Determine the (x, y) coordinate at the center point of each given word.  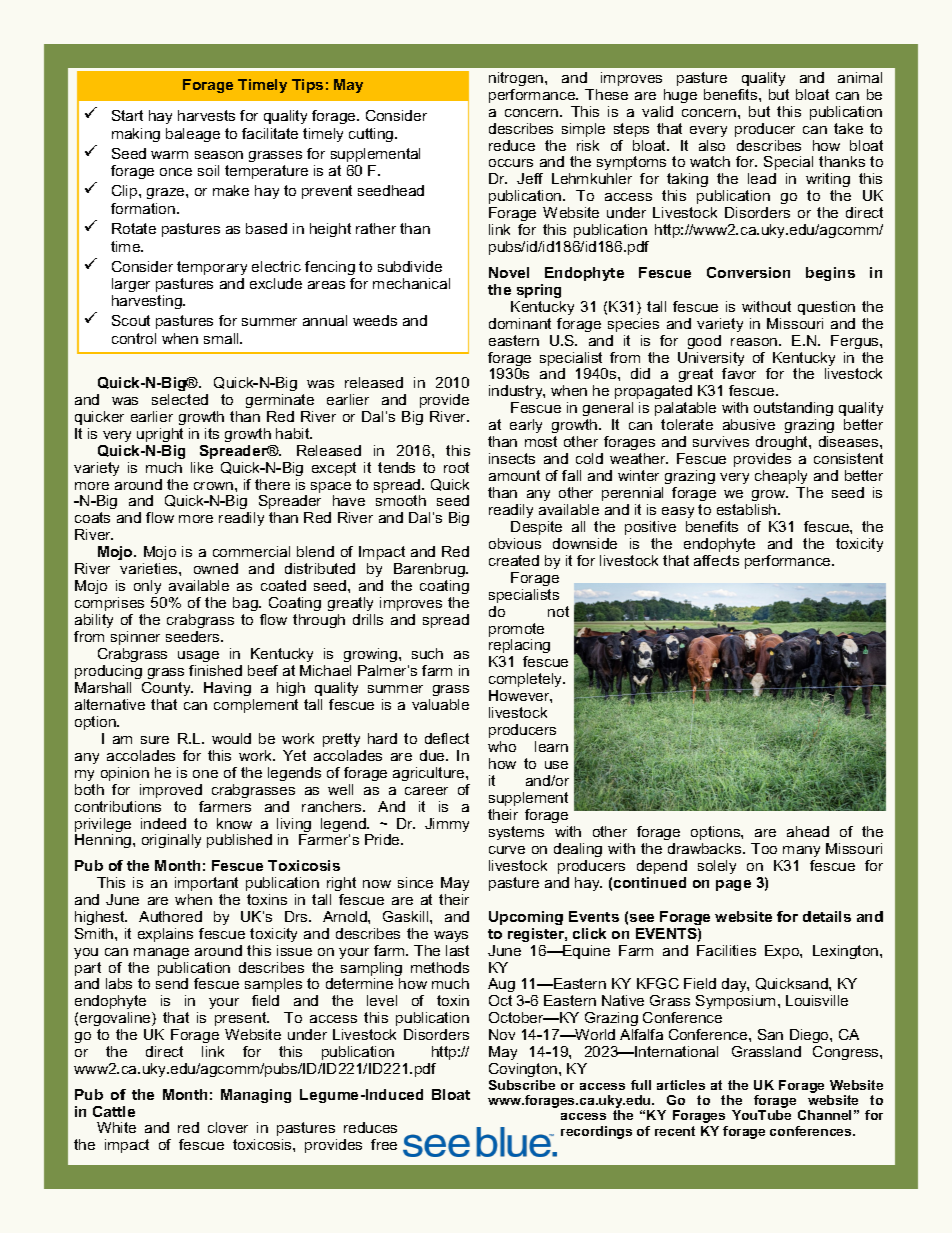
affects (716, 560)
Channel (824, 1115)
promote (516, 631)
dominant (520, 323)
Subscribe (522, 1085)
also (712, 145)
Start (127, 115)
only (147, 587)
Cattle (114, 1111)
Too (764, 848)
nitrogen (517, 79)
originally (171, 841)
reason (755, 342)
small (222, 338)
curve (507, 850)
